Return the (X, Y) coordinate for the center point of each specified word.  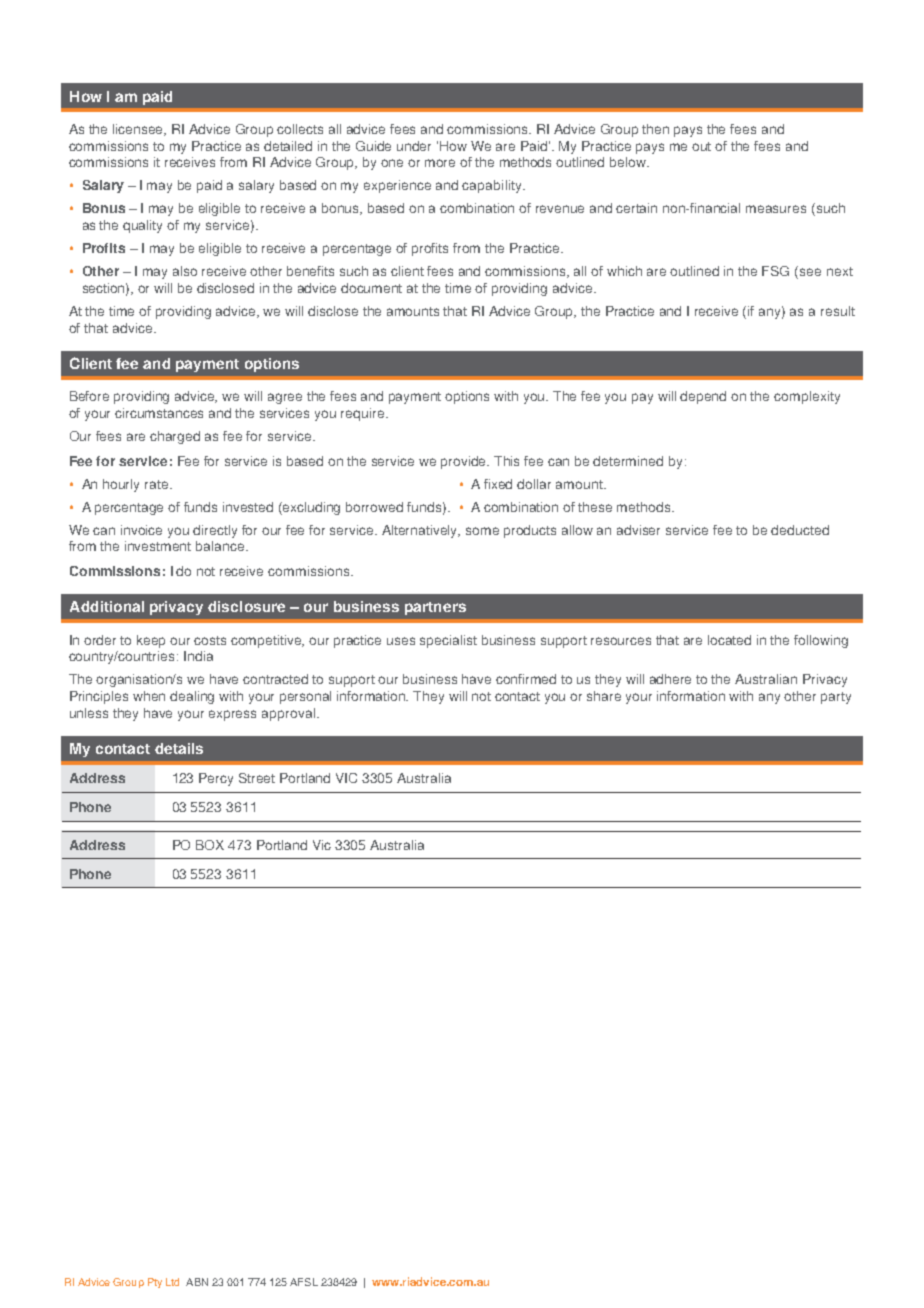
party (836, 698)
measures (776, 209)
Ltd (172, 1282)
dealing (192, 697)
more (440, 163)
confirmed (526, 679)
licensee (139, 130)
